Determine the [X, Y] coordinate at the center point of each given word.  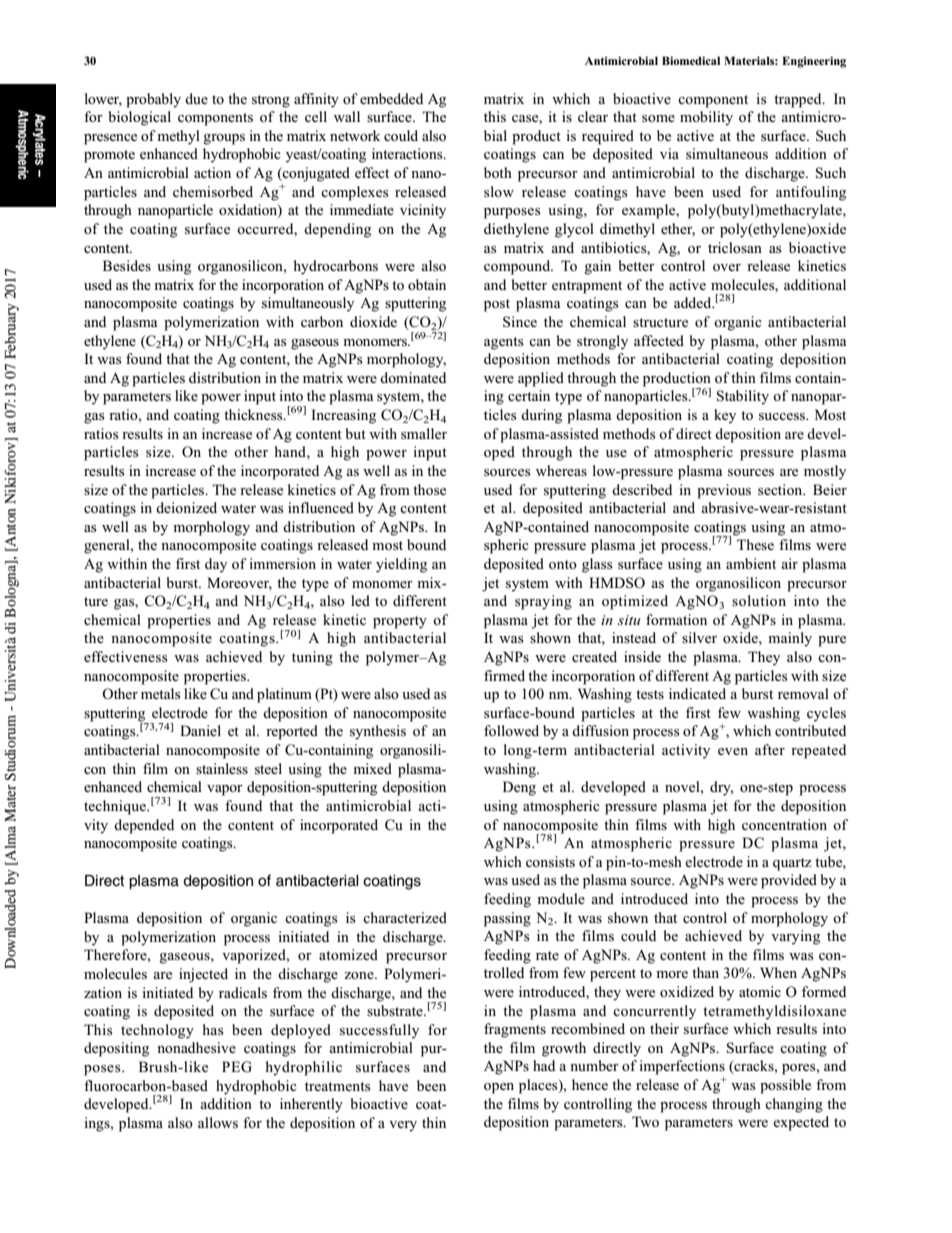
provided [789, 881]
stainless [222, 768]
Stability [743, 397]
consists [550, 861]
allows [218, 1122]
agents [504, 343]
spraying [543, 602]
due [196, 98]
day [216, 565]
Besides [127, 265]
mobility [706, 118]
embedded [391, 98]
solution [759, 600]
